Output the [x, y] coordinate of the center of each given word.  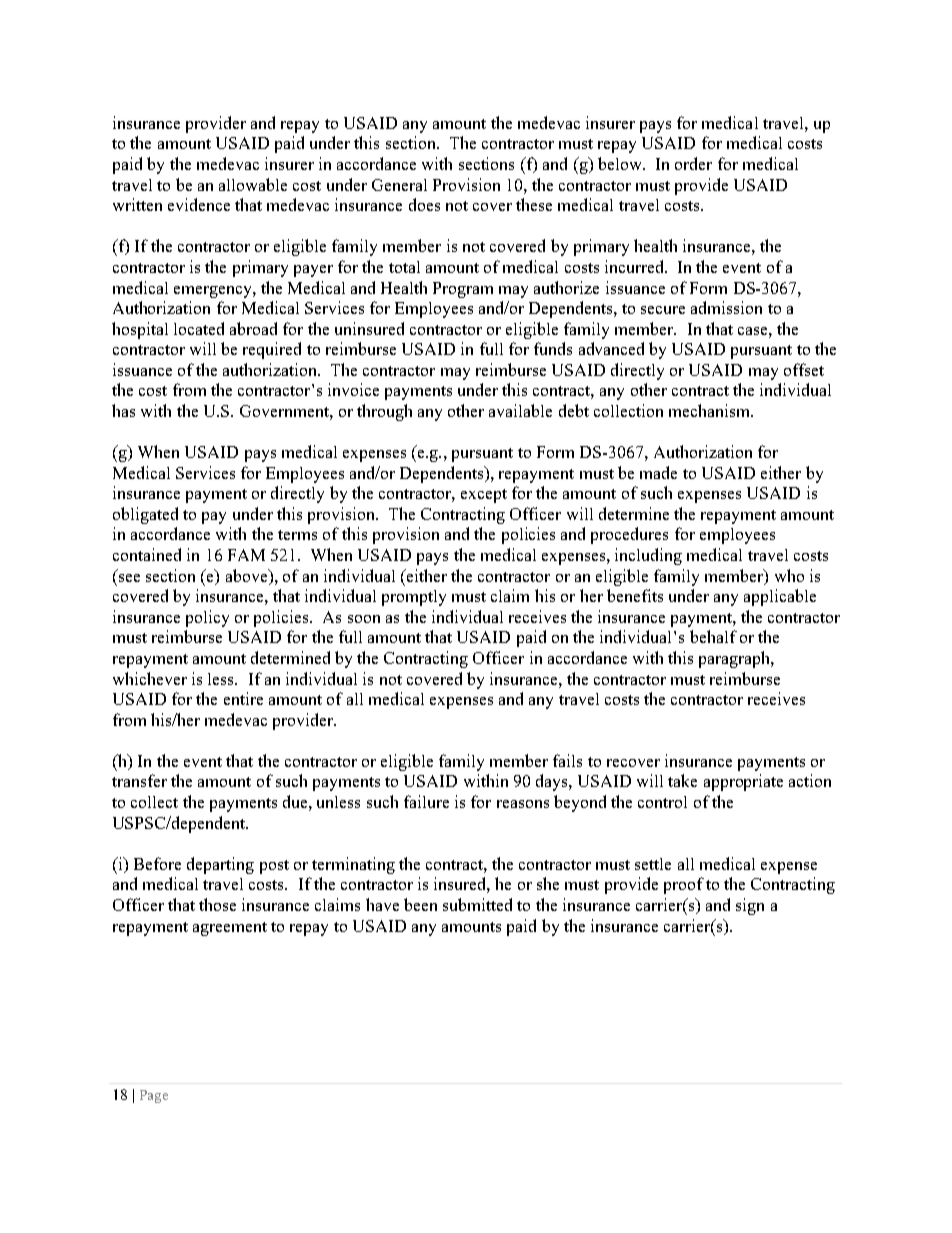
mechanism [710, 410]
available [520, 410]
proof [684, 885]
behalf [713, 636]
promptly [414, 598]
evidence [199, 204]
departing [220, 865]
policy [207, 618]
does [424, 204]
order [693, 163]
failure [426, 801]
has [123, 410]
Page [154, 1096]
